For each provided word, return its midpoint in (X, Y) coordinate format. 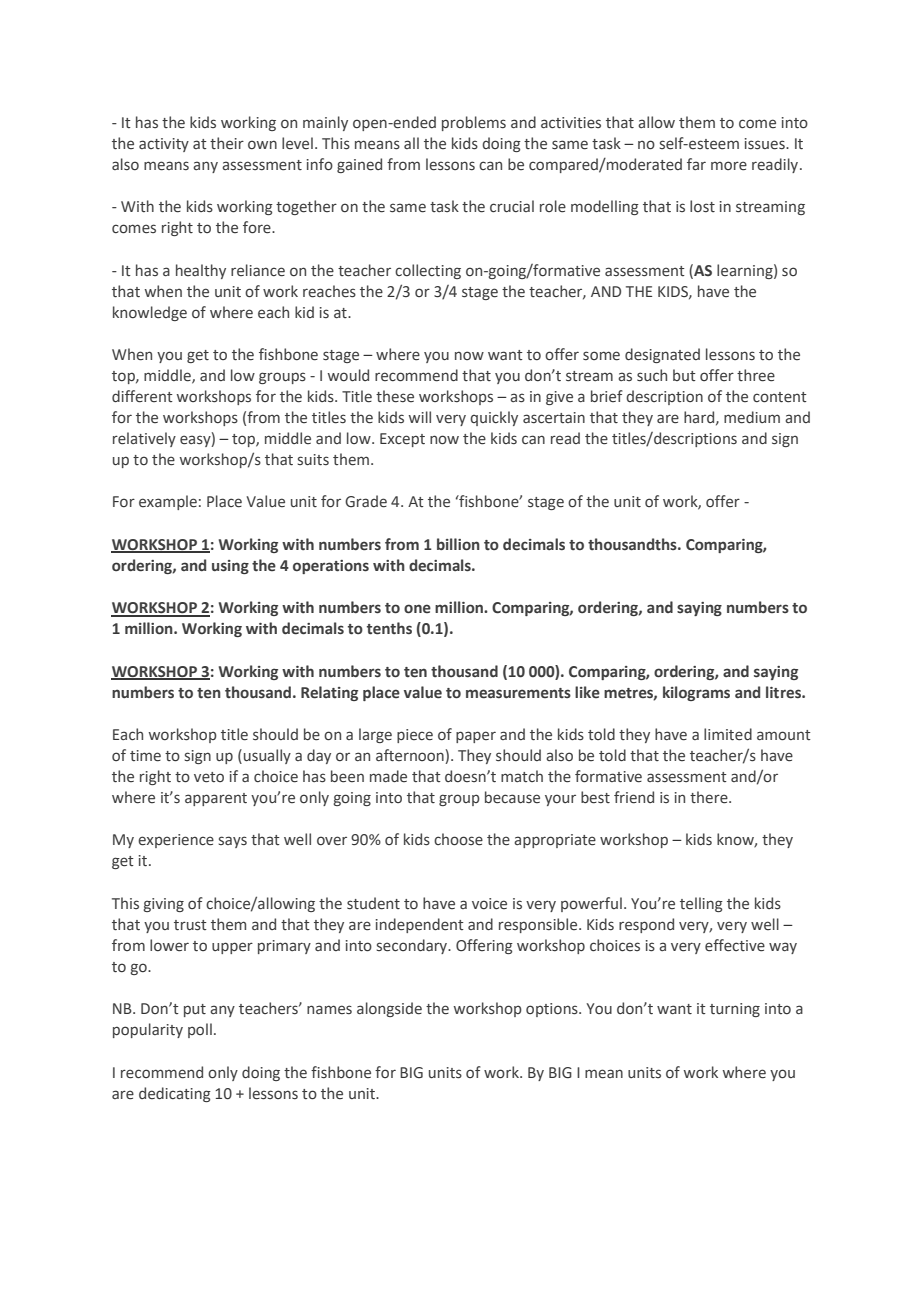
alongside (389, 1009)
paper (476, 737)
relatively (144, 439)
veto (209, 777)
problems (474, 123)
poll (200, 1030)
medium (752, 417)
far (696, 164)
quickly (494, 418)
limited (728, 734)
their (227, 143)
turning (735, 1010)
